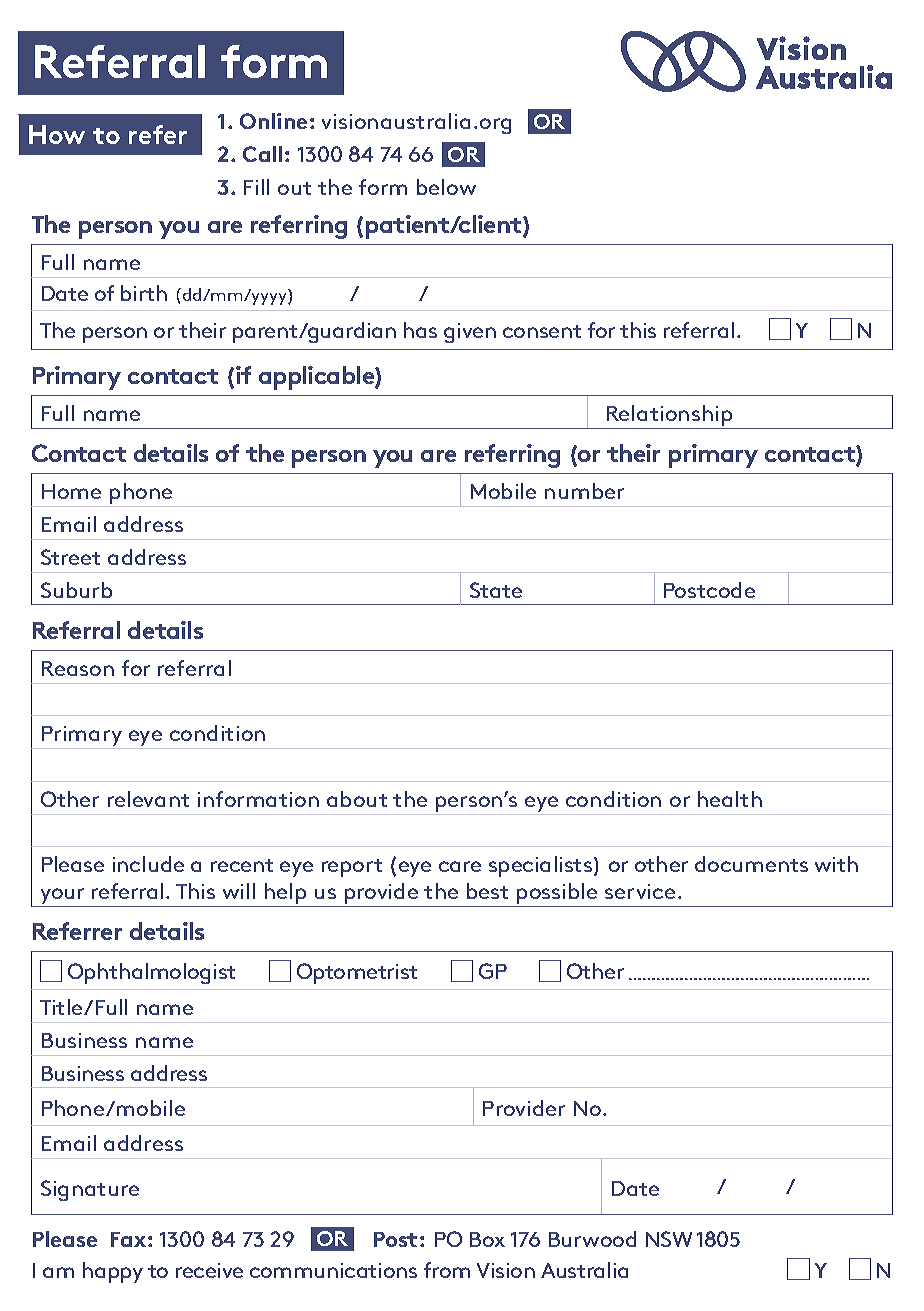 The height and width of the screenshot is (1311, 924). I want to click on below, so click(446, 187).
